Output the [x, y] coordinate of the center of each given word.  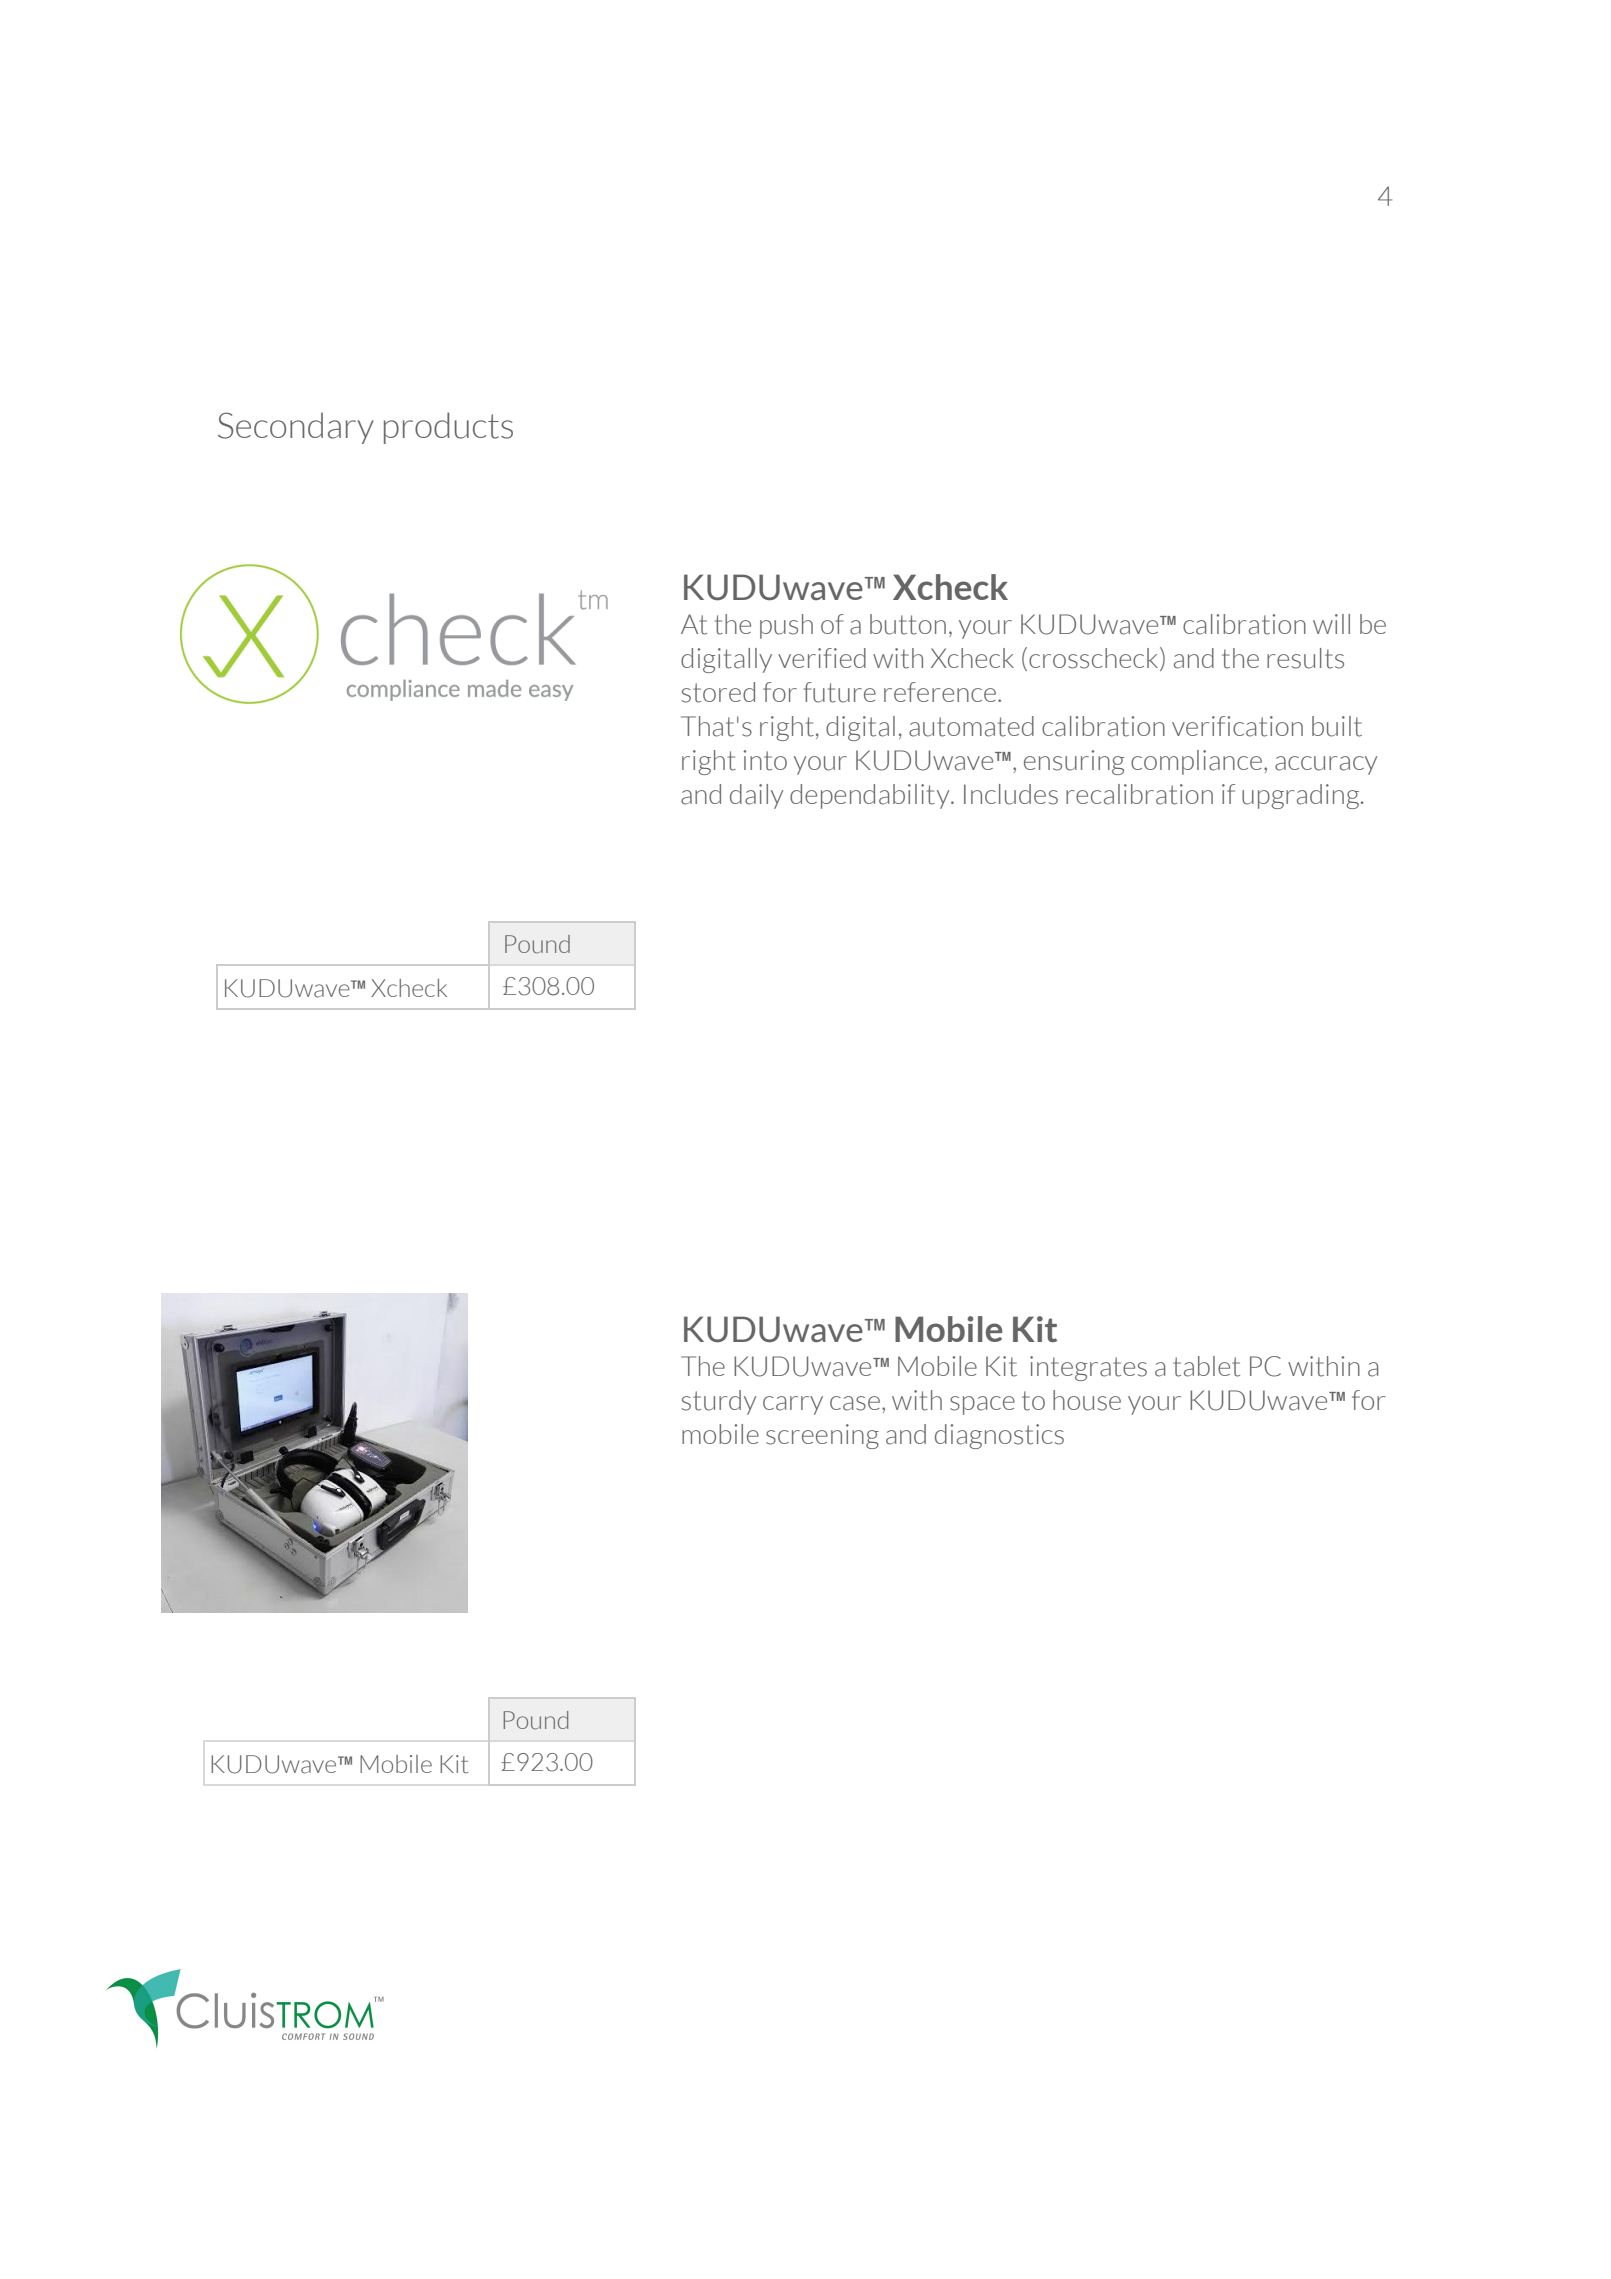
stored [718, 692]
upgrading [1302, 796]
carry [793, 1405]
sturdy [719, 1402]
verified [822, 658]
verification [1237, 726]
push [786, 626]
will [1331, 624]
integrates [1088, 1368]
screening [822, 1436]
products [448, 428]
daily [756, 796]
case [855, 1403]
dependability [871, 796]
